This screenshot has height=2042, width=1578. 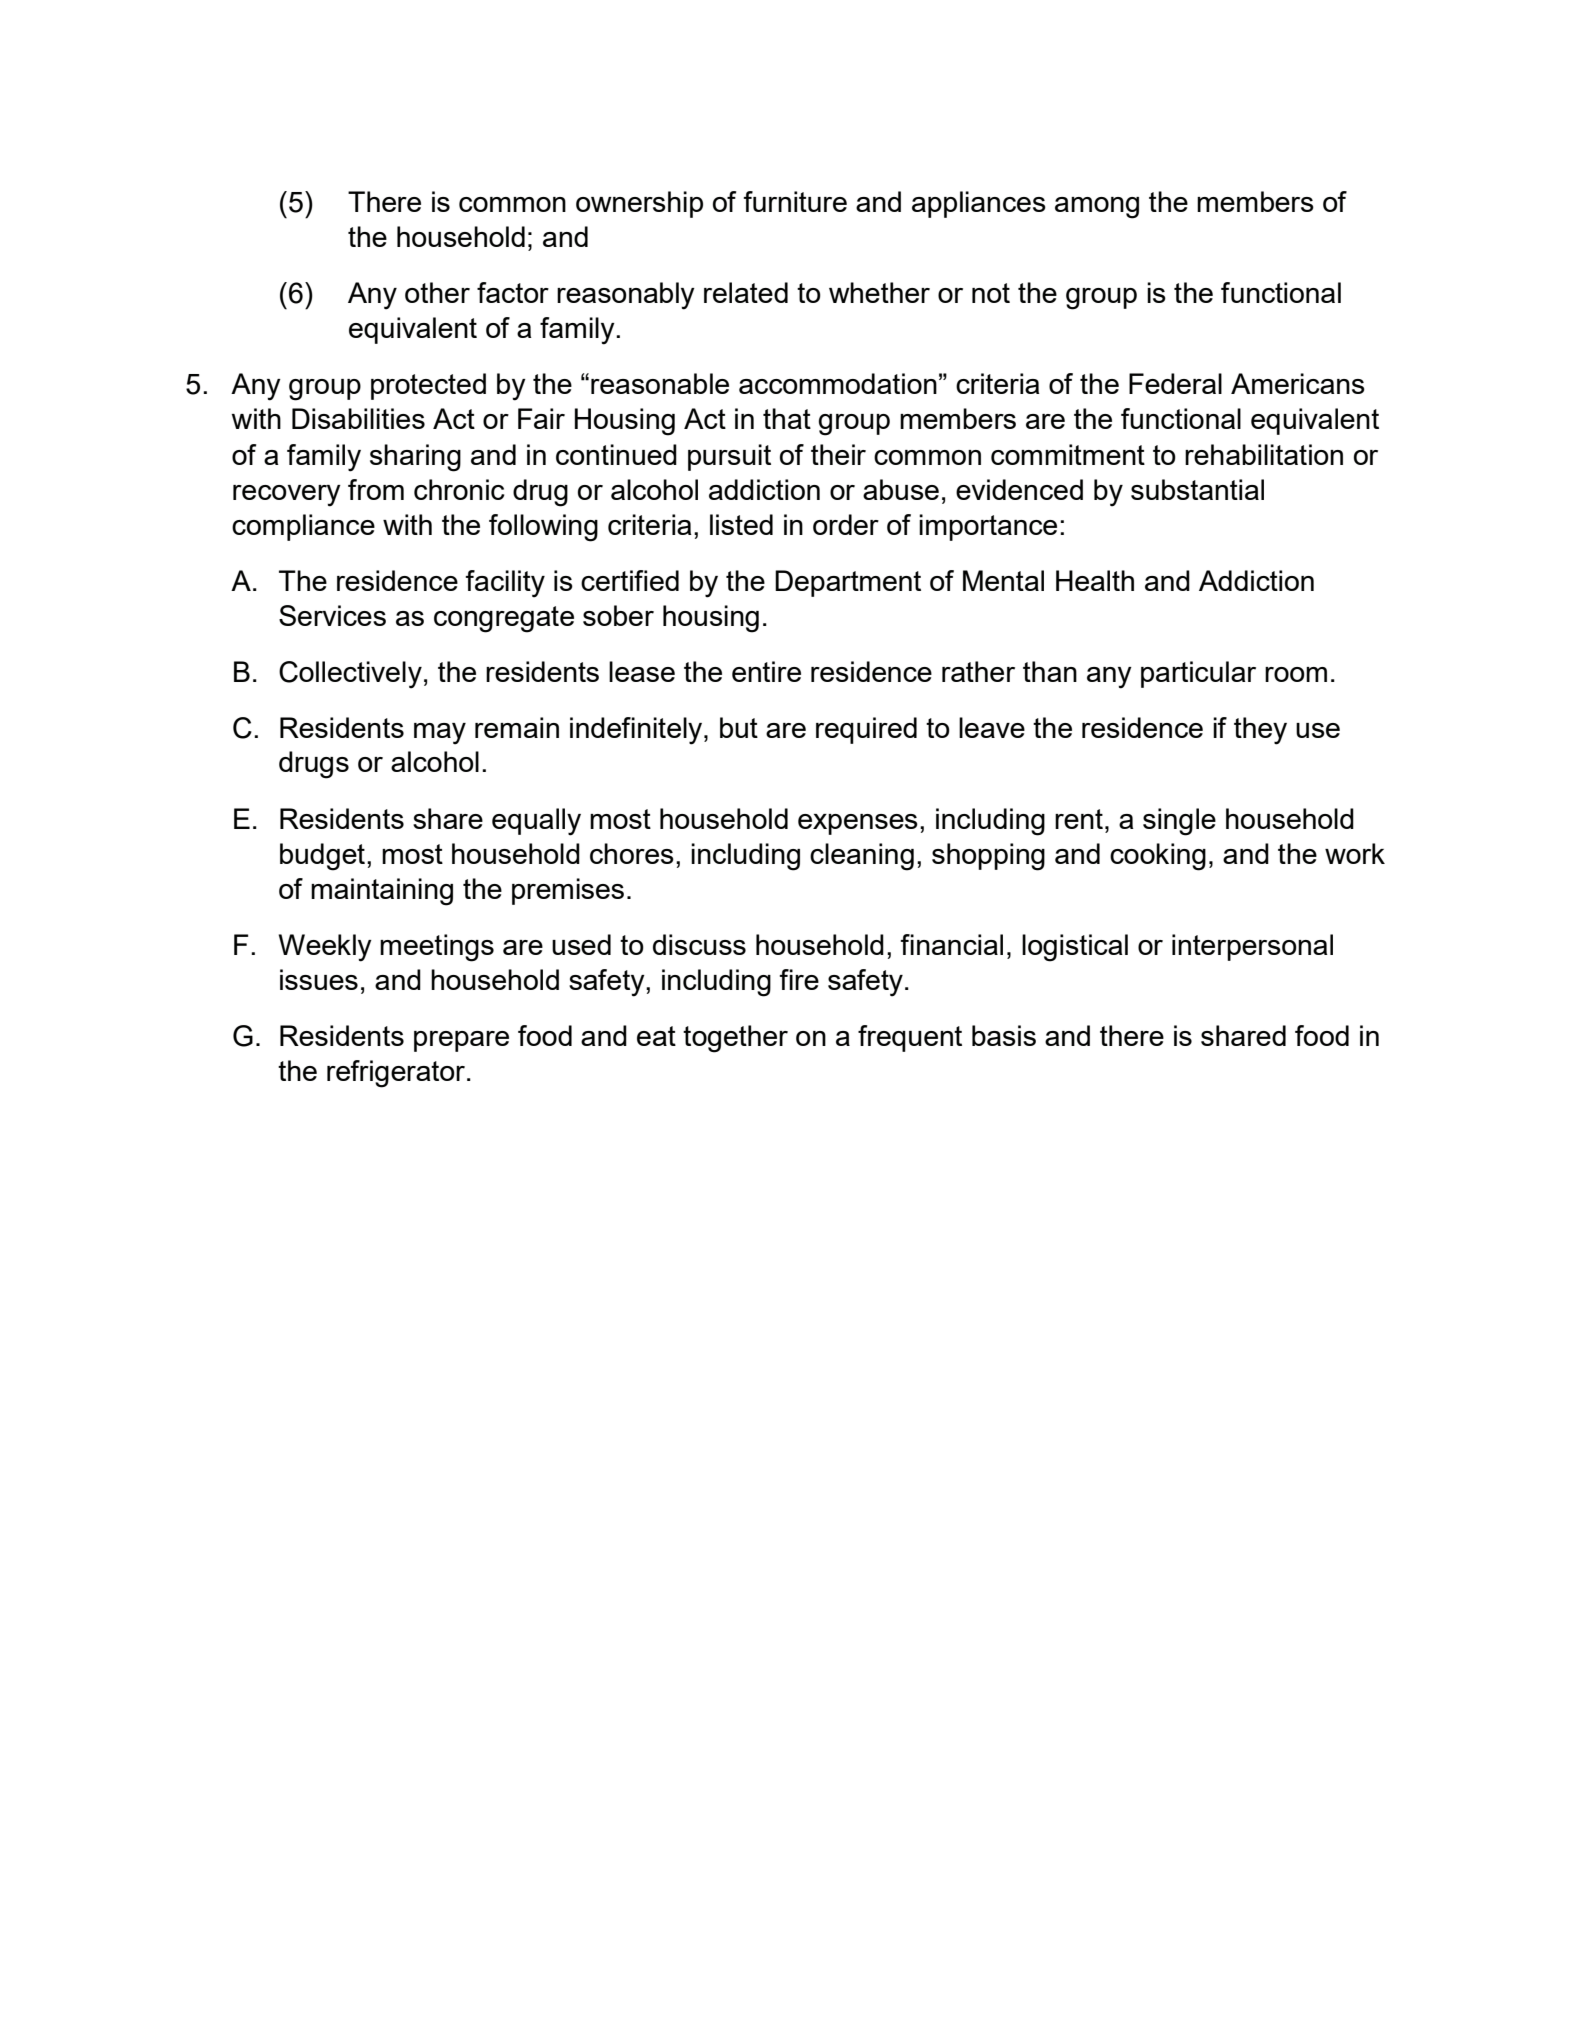 I want to click on sharing, so click(x=415, y=458).
